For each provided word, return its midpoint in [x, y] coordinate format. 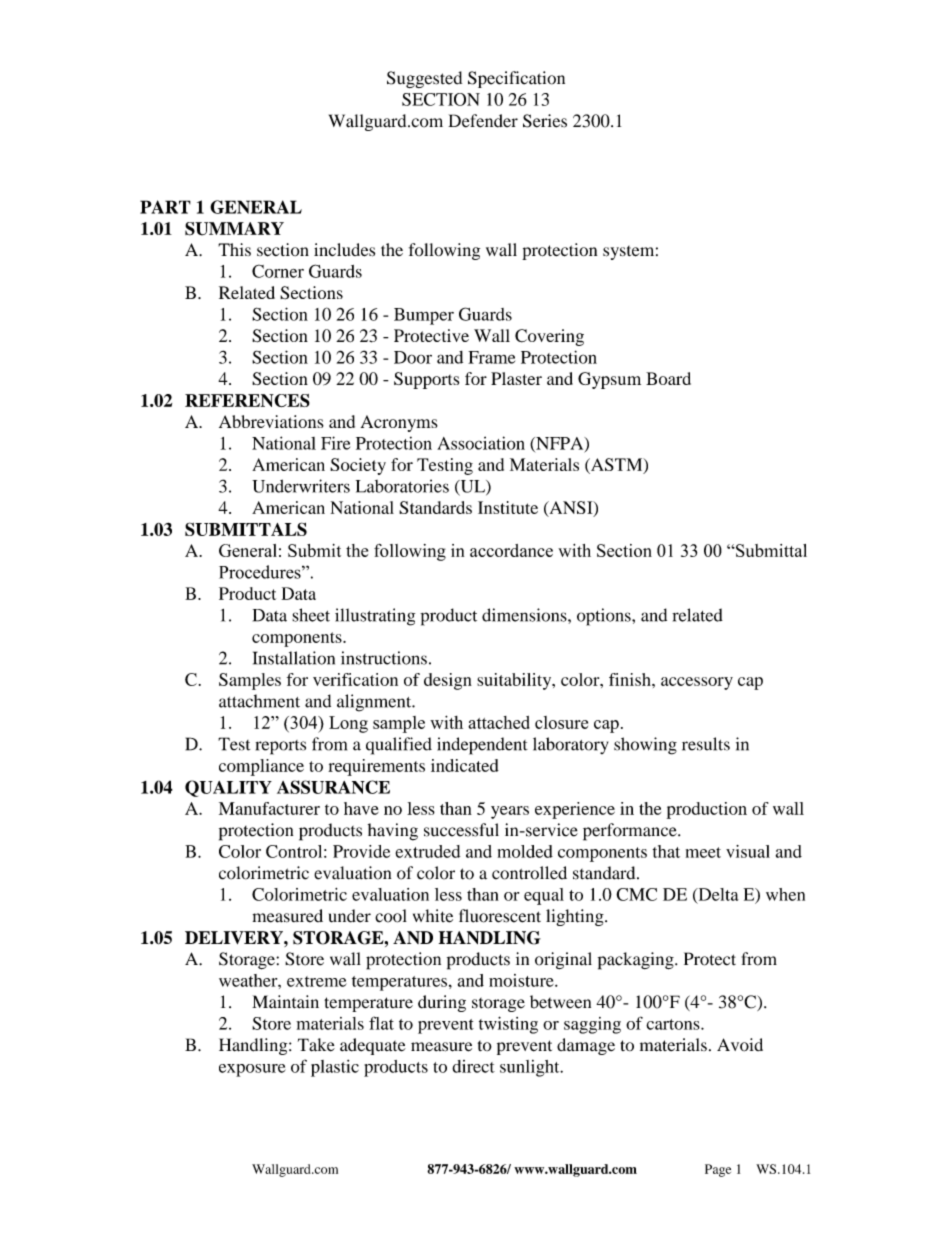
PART [165, 207]
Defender [483, 121]
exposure [252, 1070]
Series [545, 121]
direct [473, 1066]
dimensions [525, 615]
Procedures [261, 572]
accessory [697, 683]
